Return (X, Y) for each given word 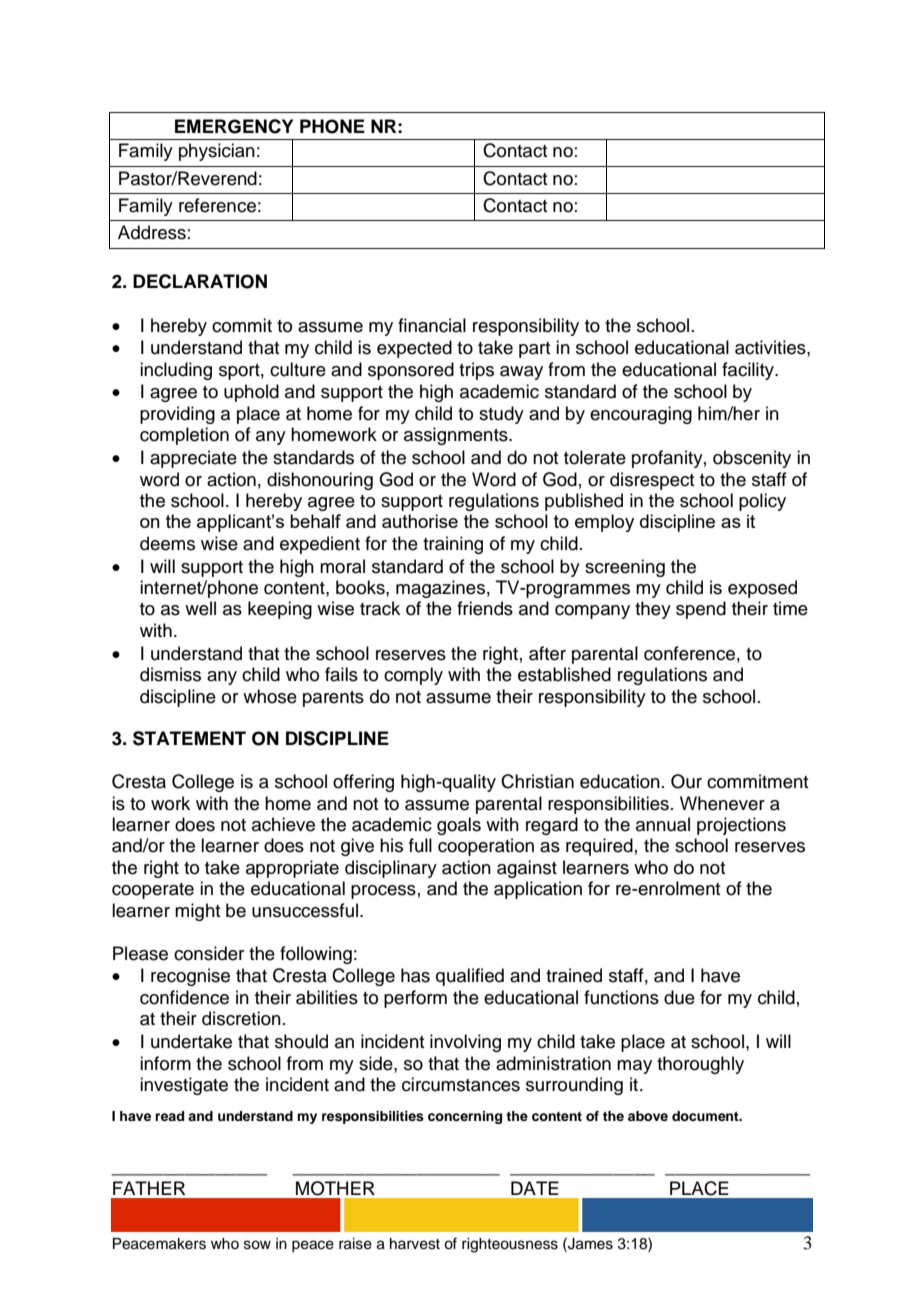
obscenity (752, 459)
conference (689, 653)
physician (217, 152)
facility (749, 371)
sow (257, 1245)
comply (413, 676)
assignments (457, 436)
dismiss (170, 674)
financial (432, 325)
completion (184, 436)
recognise (190, 977)
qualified (470, 977)
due (679, 997)
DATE (535, 1188)
